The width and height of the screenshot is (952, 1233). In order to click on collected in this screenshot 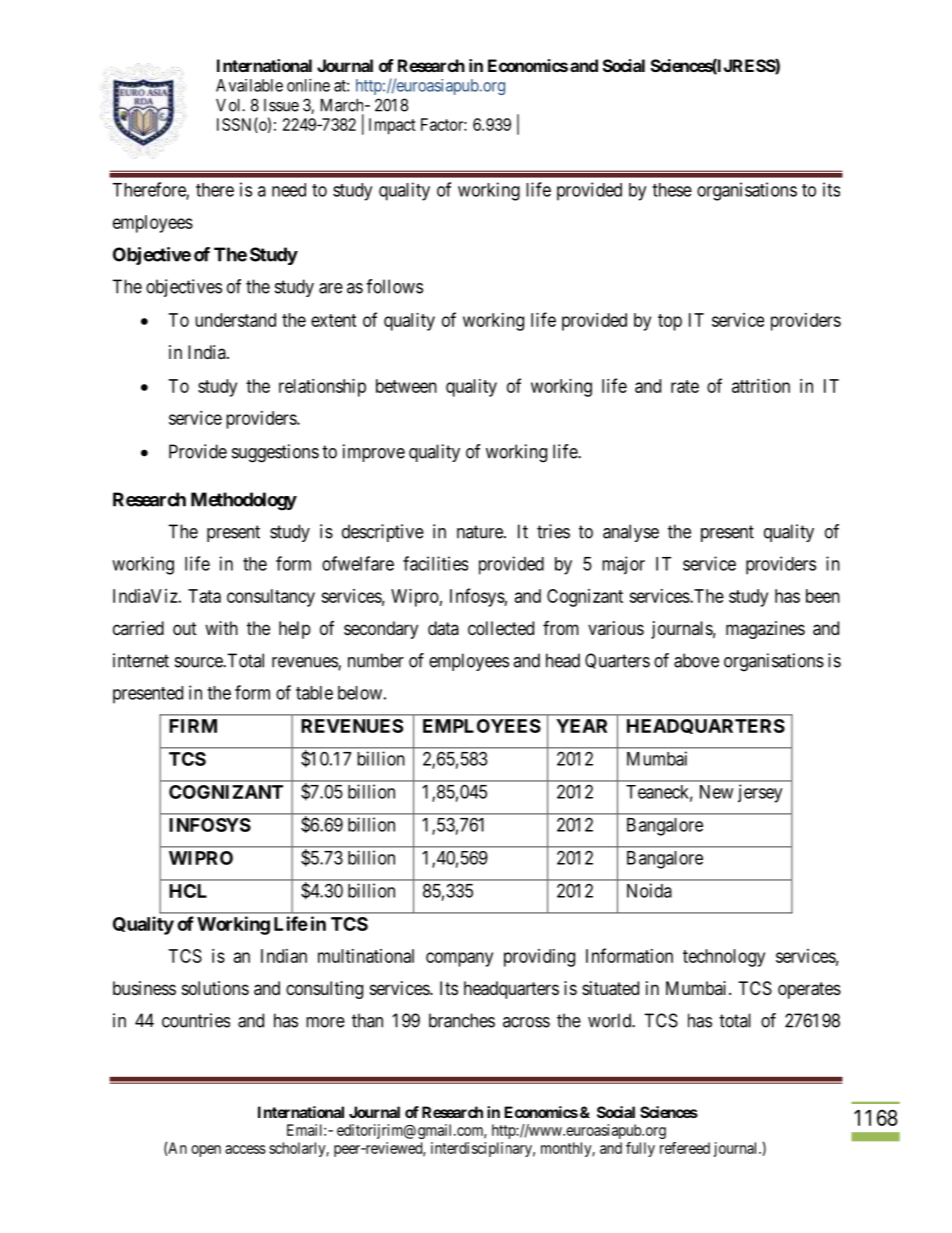, I will do `click(501, 628)`.
